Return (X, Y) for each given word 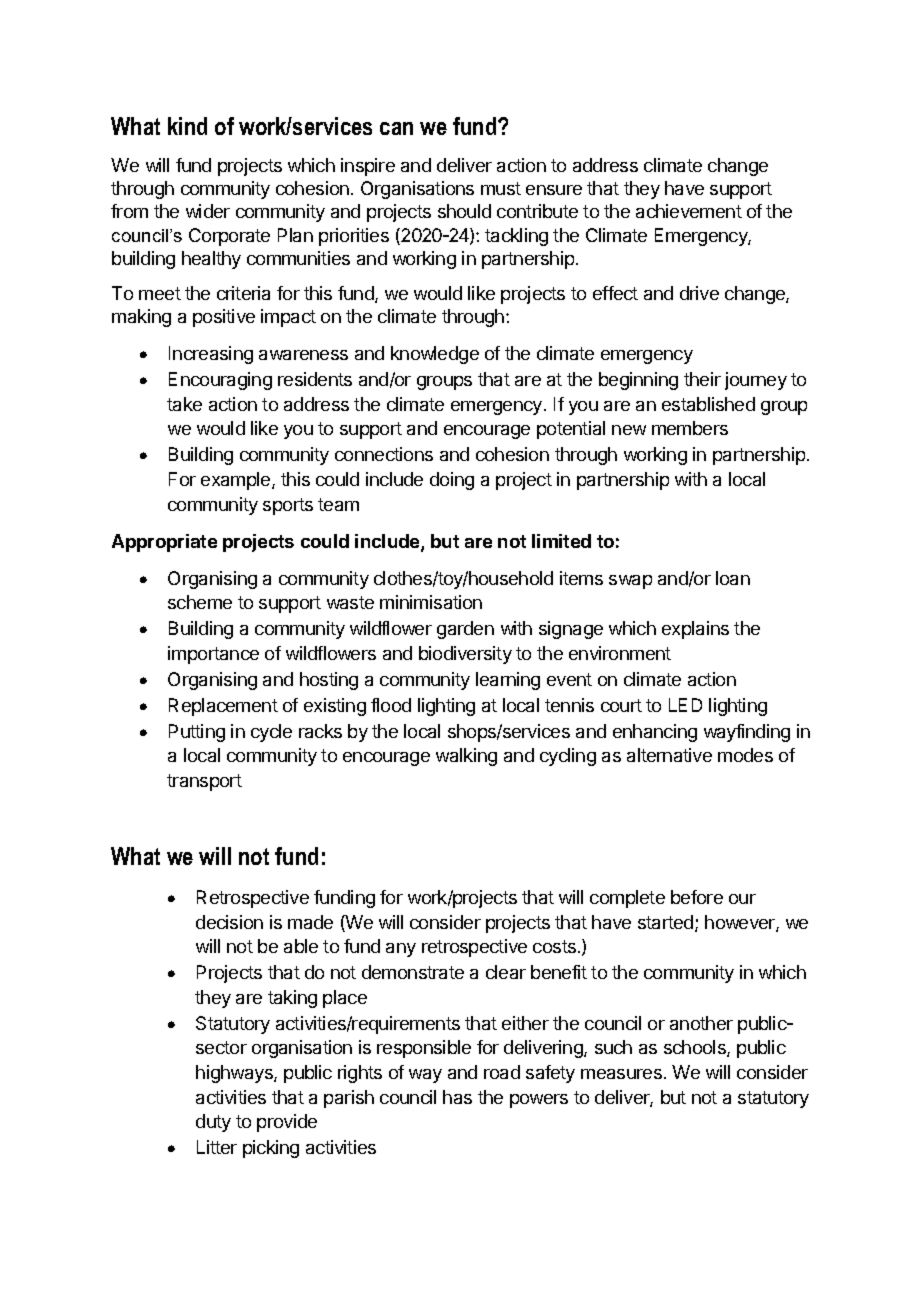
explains (695, 630)
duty (213, 1123)
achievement (689, 211)
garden (465, 630)
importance (213, 655)
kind (187, 126)
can (396, 128)
